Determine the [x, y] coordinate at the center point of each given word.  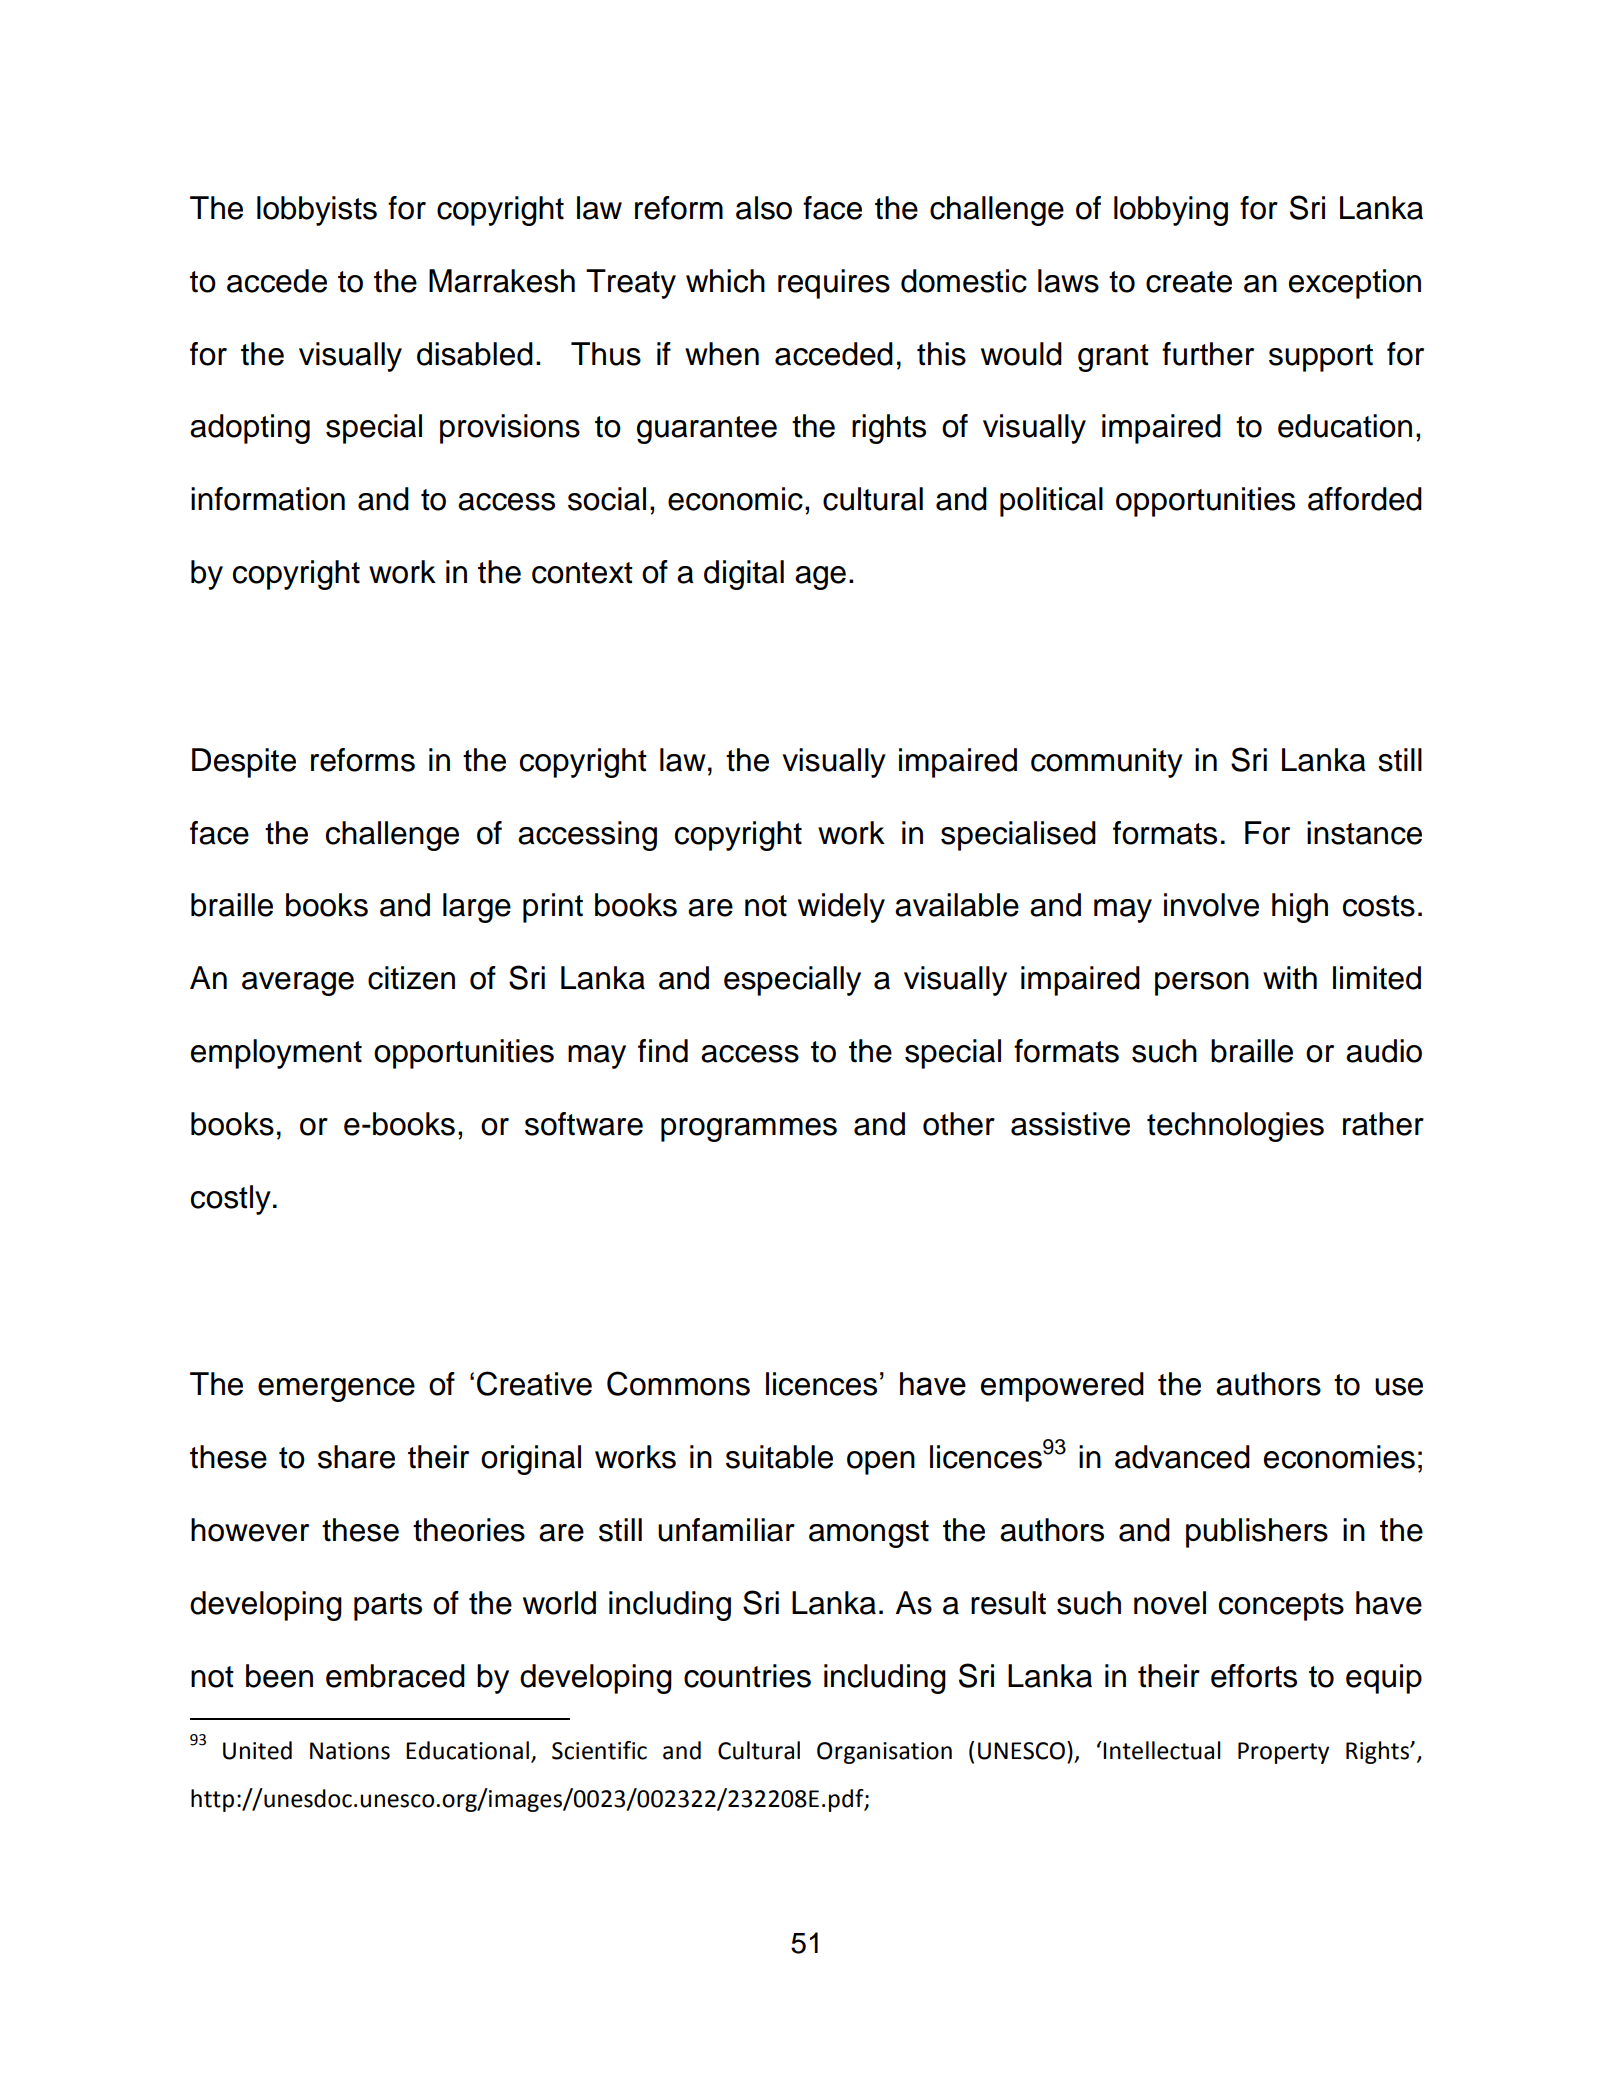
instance [1364, 833]
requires [834, 284]
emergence [336, 1390]
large [477, 908]
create [1189, 282]
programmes [749, 1130]
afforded [1365, 499]
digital [744, 575]
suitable [779, 1457]
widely [841, 908]
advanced [1182, 1457]
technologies [1235, 1127]
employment [276, 1054]
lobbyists [317, 211]
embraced [395, 1676]
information [268, 499]
